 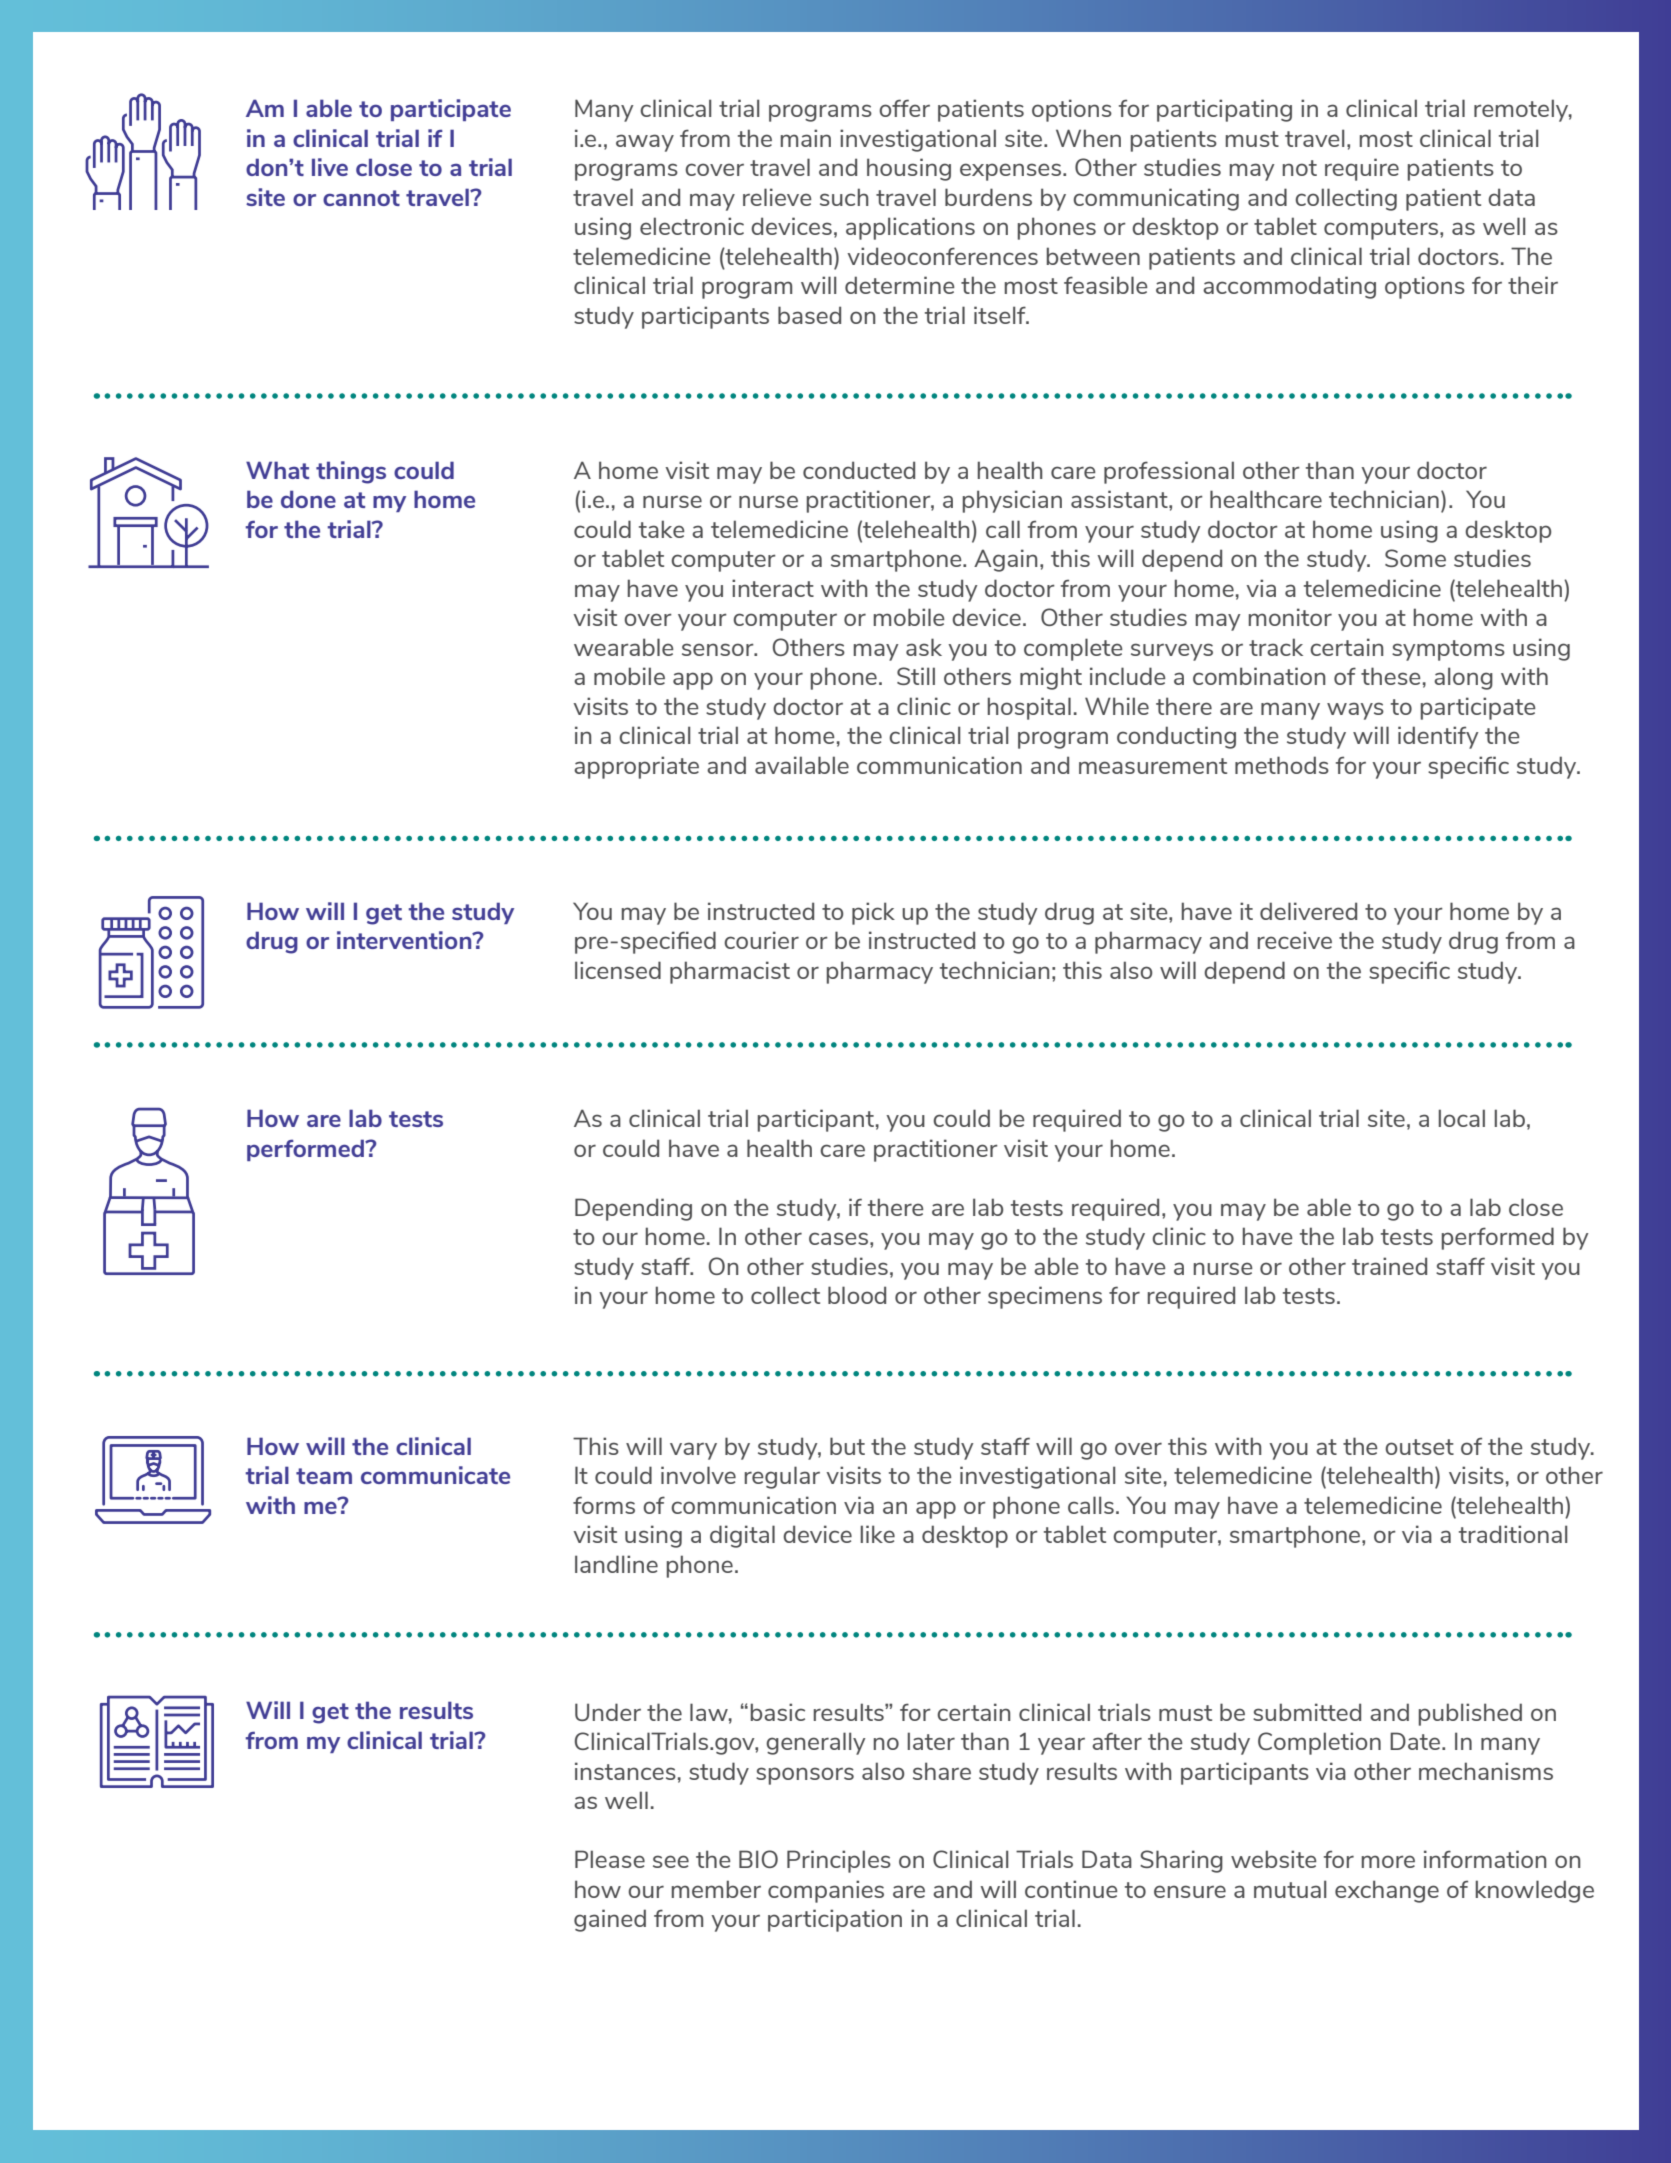 What do you see at coordinates (924, 647) in the screenshot?
I see `ask` at bounding box center [924, 647].
